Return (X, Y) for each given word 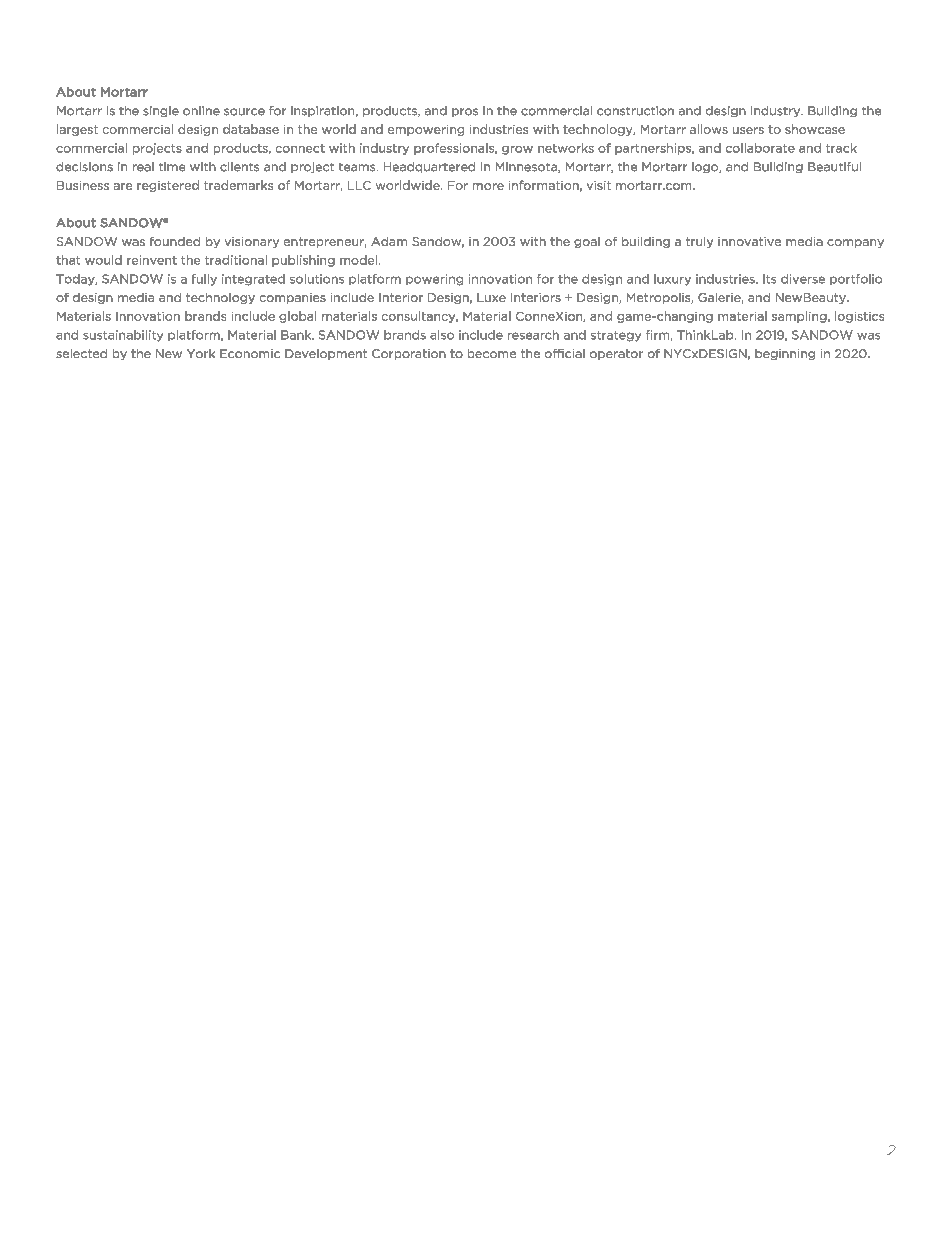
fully (204, 280)
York (201, 353)
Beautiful (834, 167)
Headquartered (429, 167)
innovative (749, 241)
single (161, 111)
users (748, 130)
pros (465, 112)
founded (175, 241)
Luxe (491, 297)
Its (769, 279)
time (172, 167)
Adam (389, 241)
